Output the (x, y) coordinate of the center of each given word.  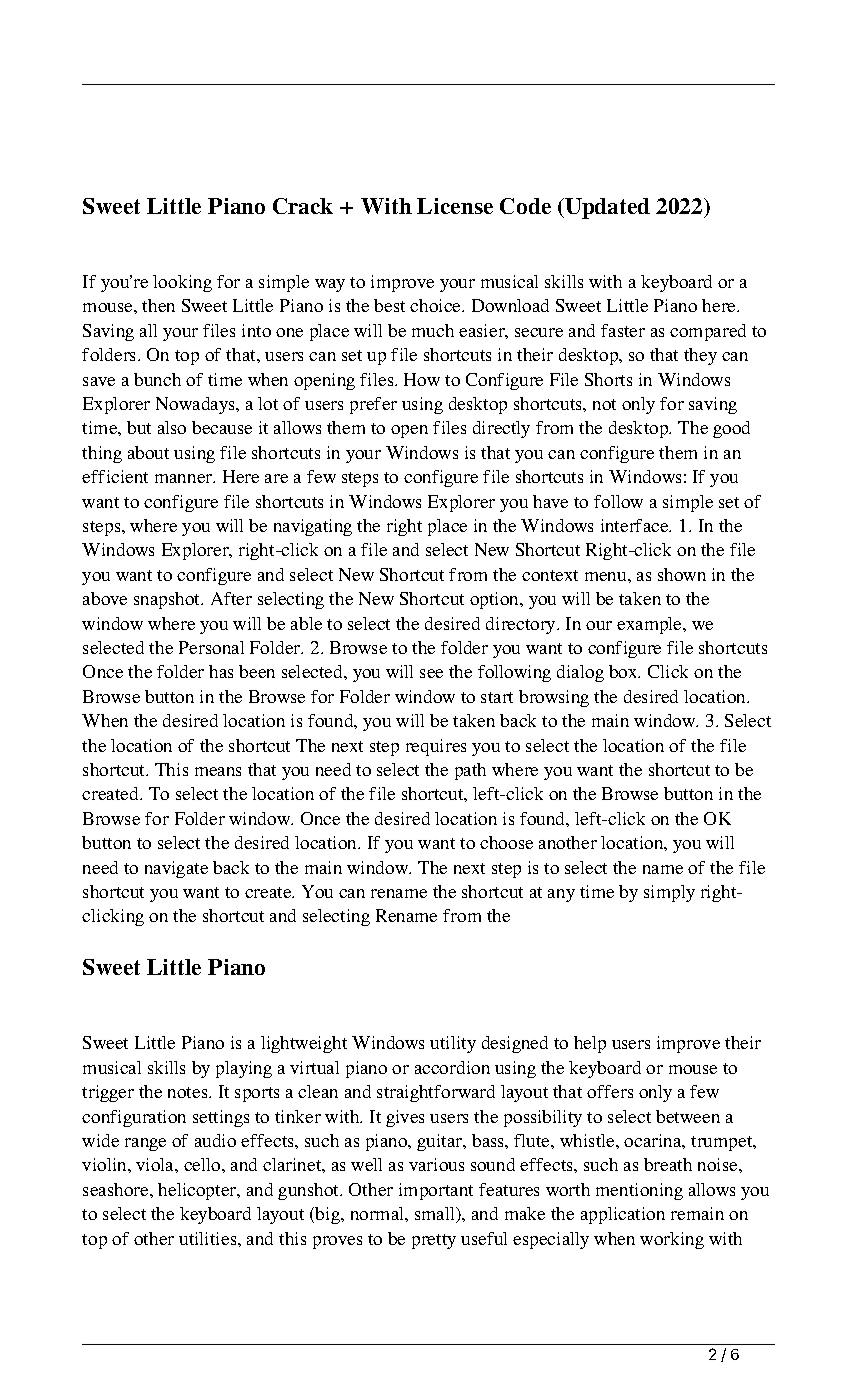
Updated (606, 208)
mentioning (639, 1191)
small (436, 1215)
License (455, 206)
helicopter (198, 1191)
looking (182, 283)
